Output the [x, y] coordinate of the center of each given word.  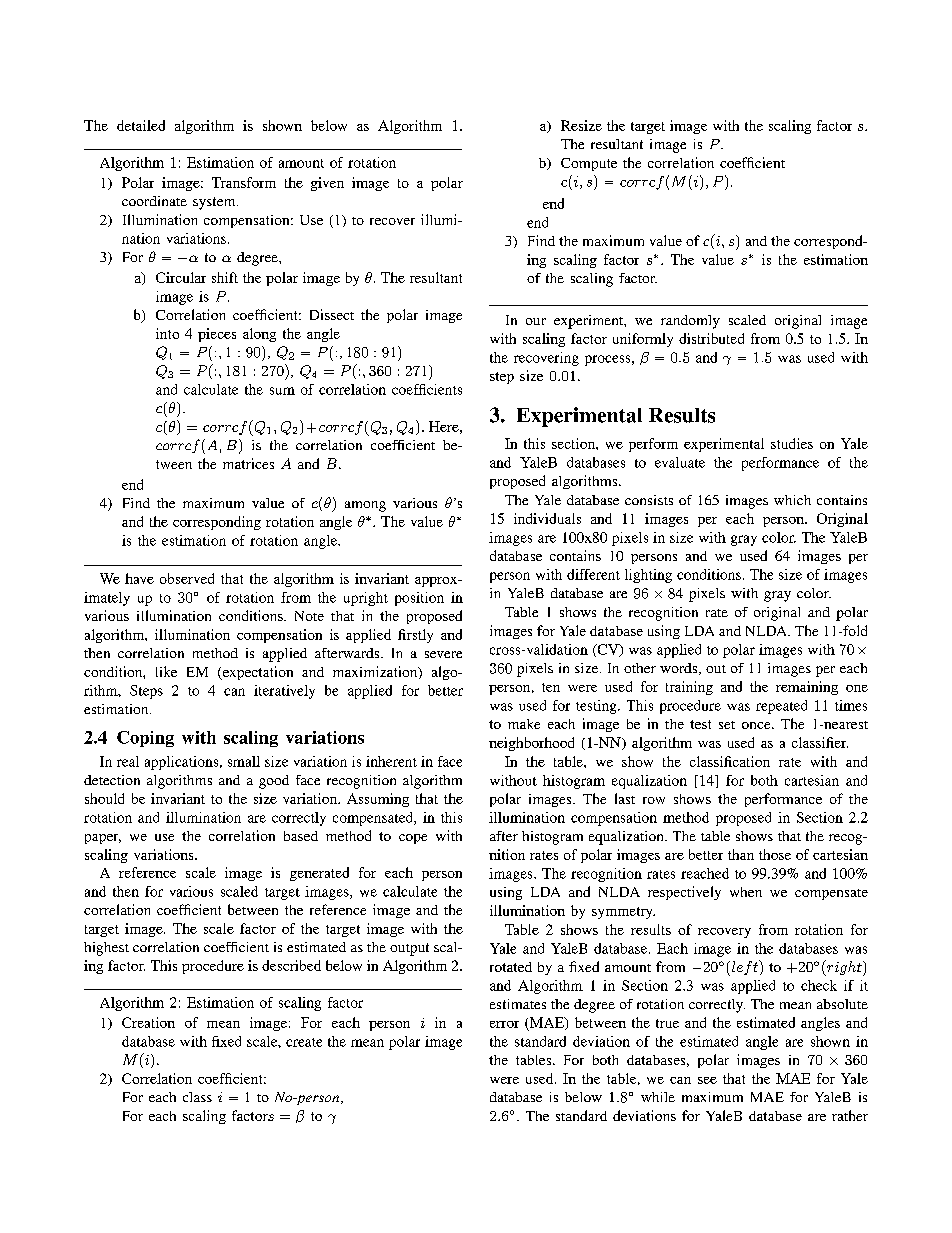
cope [413, 839]
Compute [589, 164]
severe [443, 654]
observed [187, 578]
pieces [217, 335]
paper [103, 839]
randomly [690, 322]
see [707, 1080]
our [536, 321]
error [504, 1024]
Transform [244, 182]
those [775, 854]
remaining [807, 688]
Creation [148, 1022]
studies [792, 443]
